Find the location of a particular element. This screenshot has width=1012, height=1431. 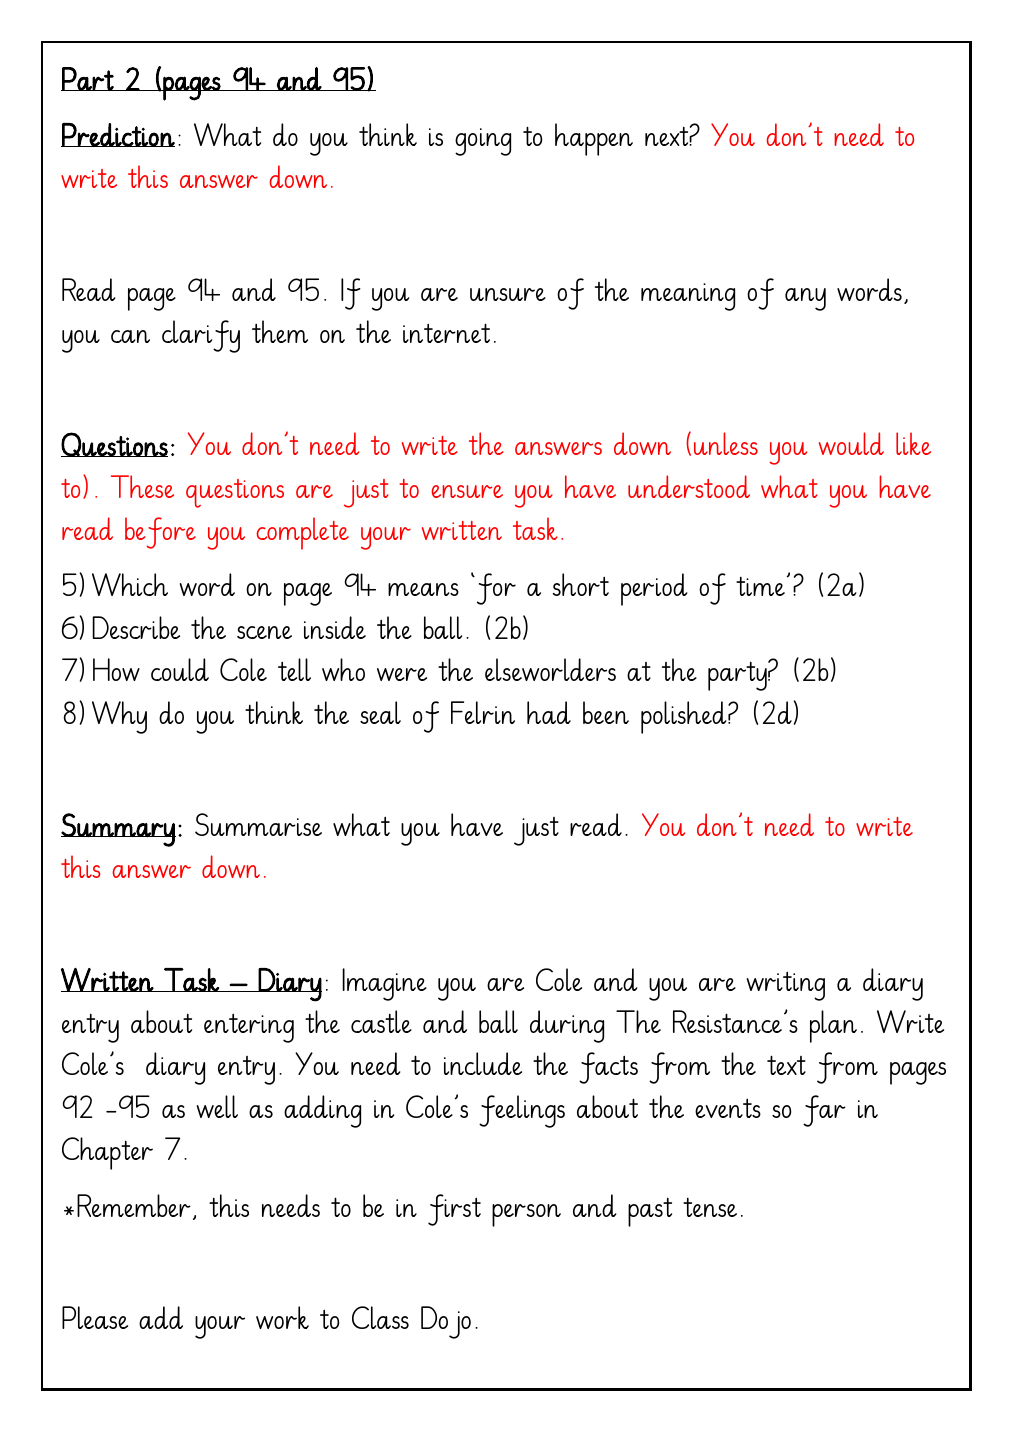

going is located at coordinates (483, 142).
